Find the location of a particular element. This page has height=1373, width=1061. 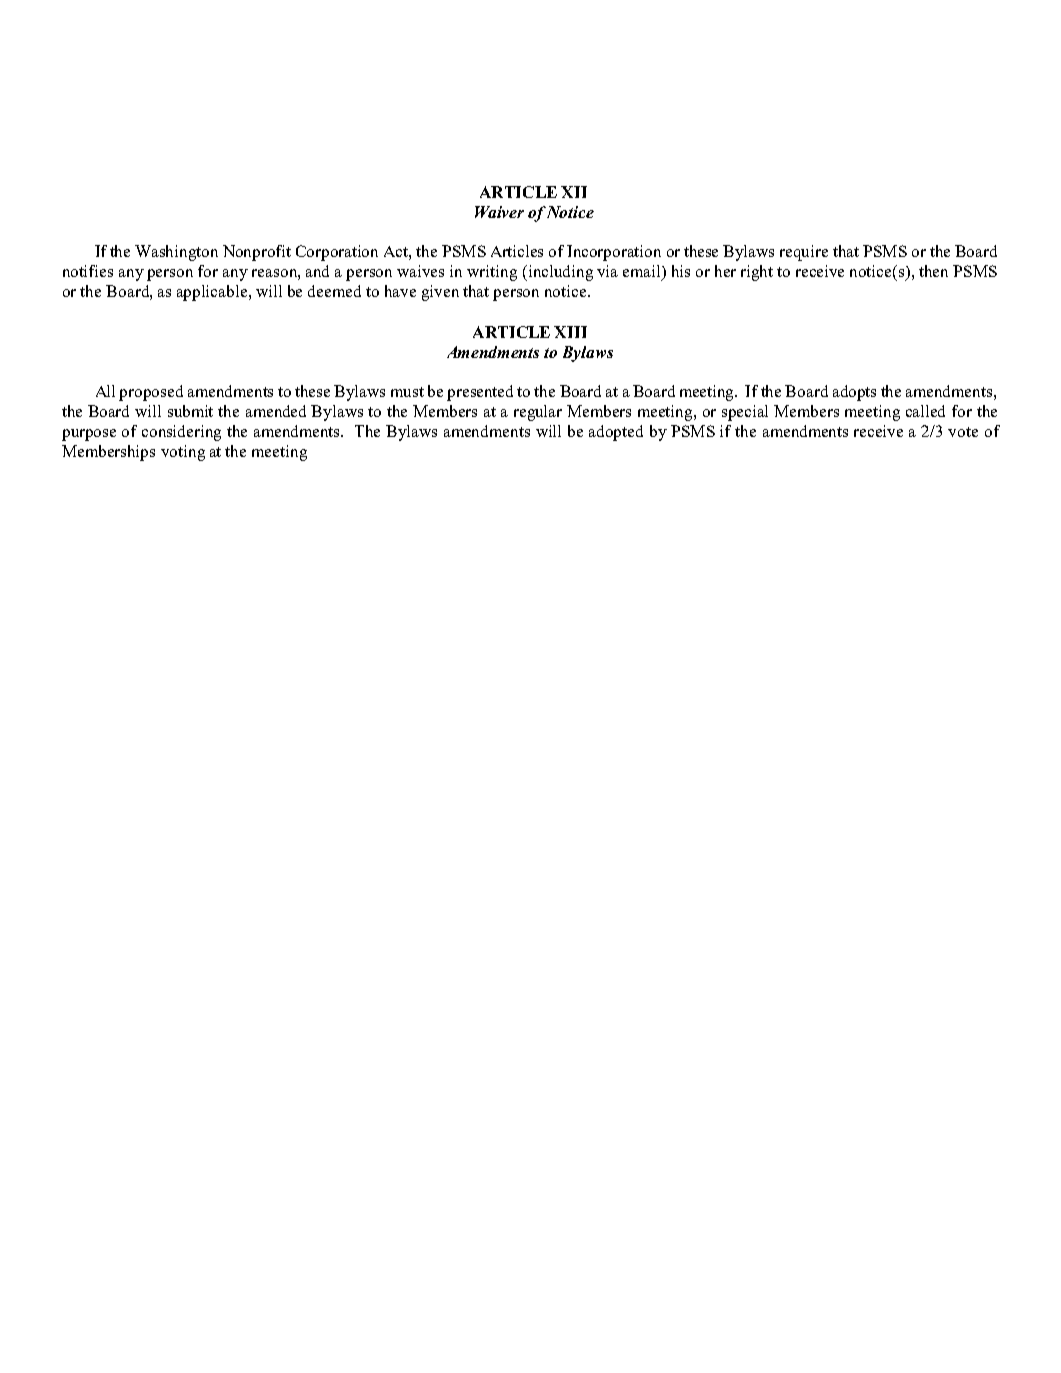

voting is located at coordinates (183, 453).
